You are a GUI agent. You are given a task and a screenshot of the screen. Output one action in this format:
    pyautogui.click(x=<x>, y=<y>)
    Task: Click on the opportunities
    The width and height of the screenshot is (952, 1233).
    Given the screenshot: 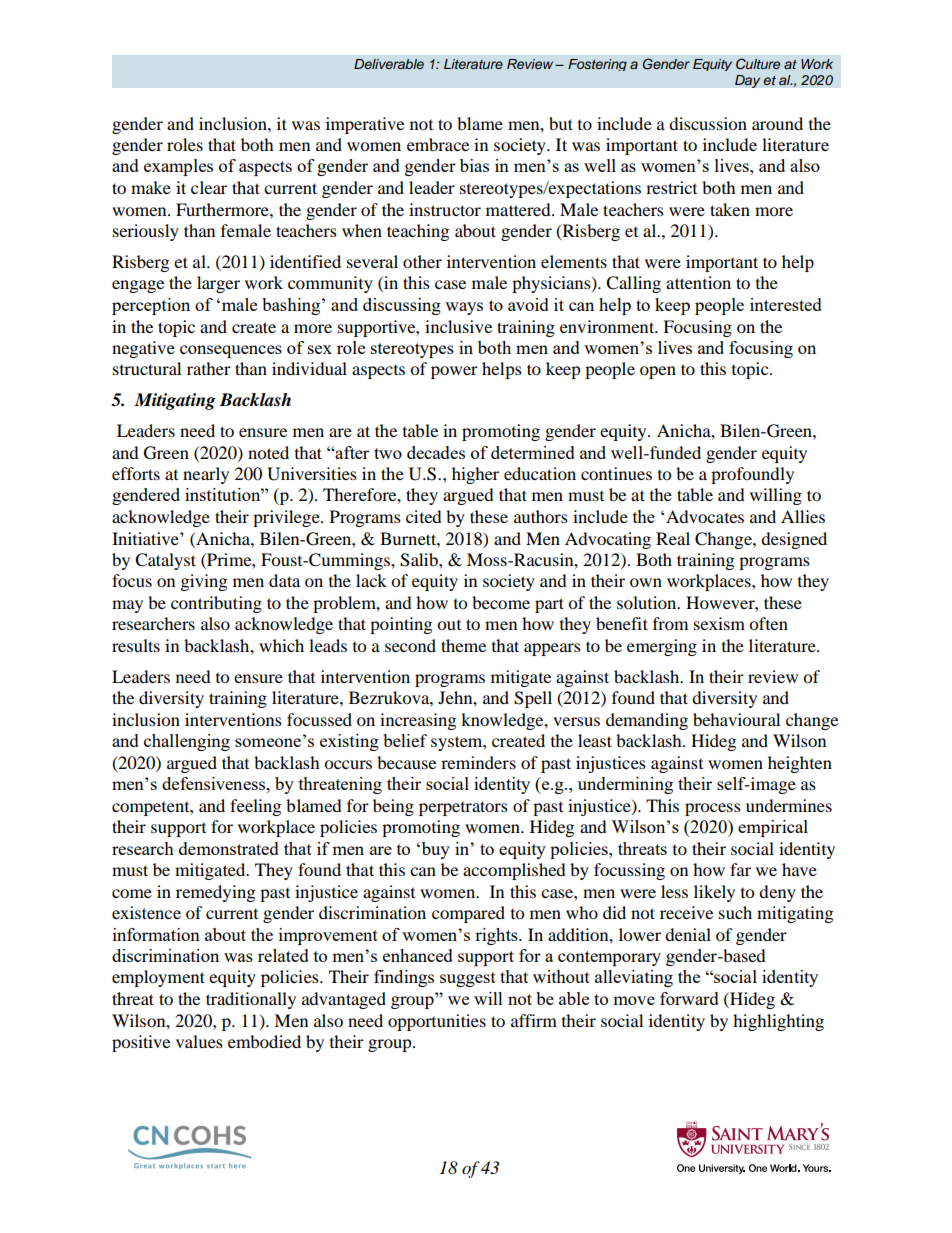 What is the action you would take?
    pyautogui.click(x=437, y=1022)
